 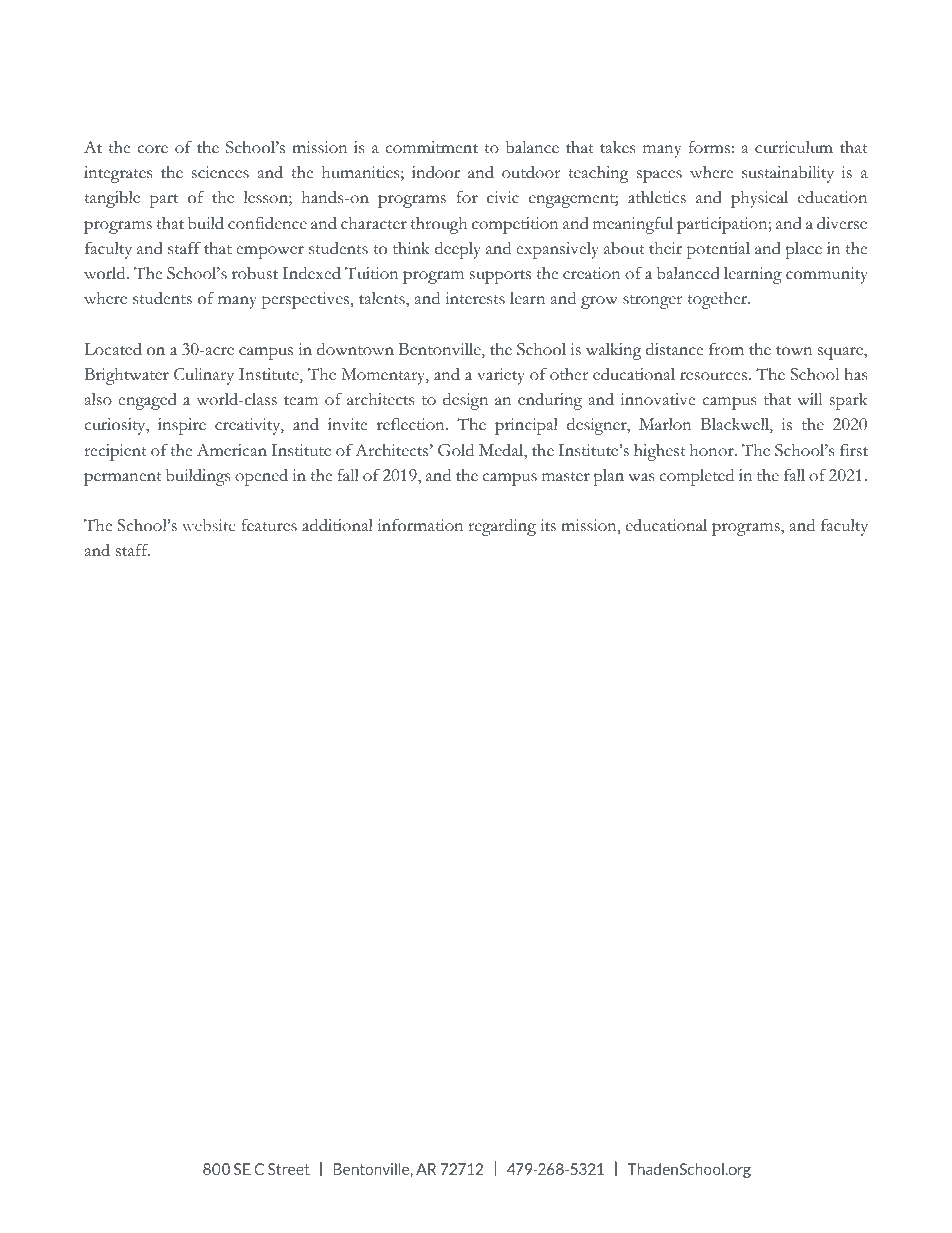 I want to click on enduring, so click(x=550, y=401).
